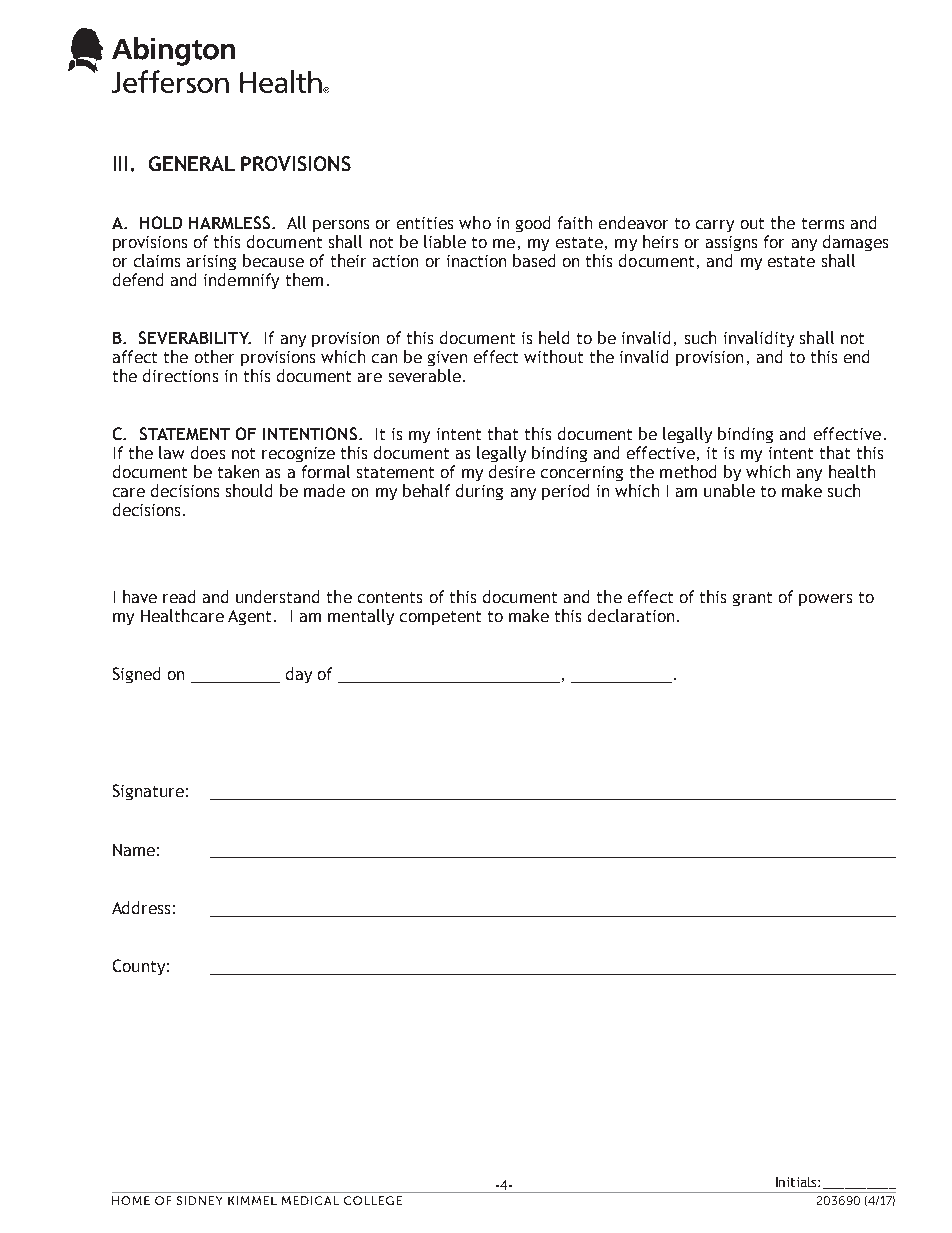  I want to click on declaration, so click(631, 615).
